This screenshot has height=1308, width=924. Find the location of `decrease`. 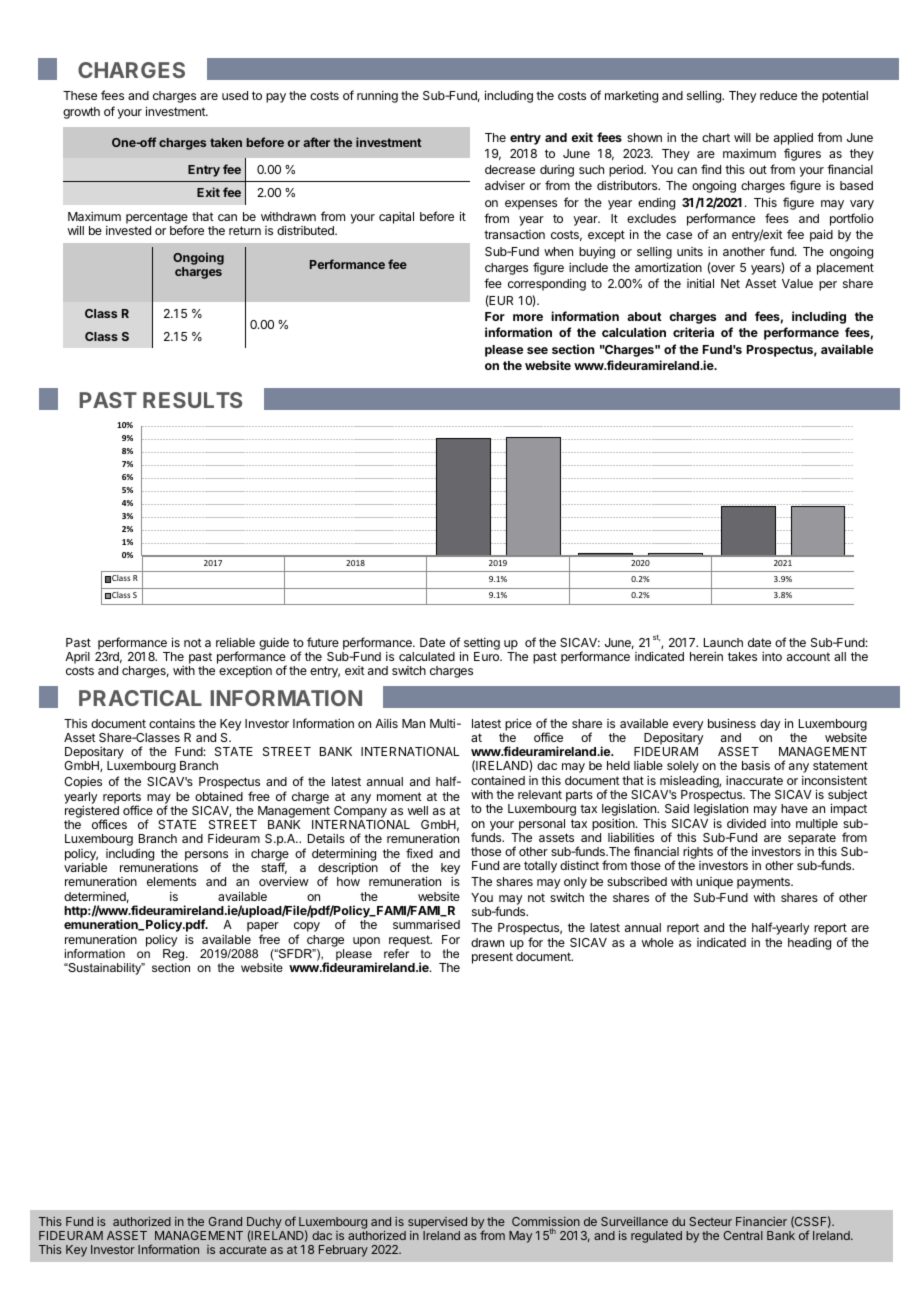

decrease is located at coordinates (510, 169).
